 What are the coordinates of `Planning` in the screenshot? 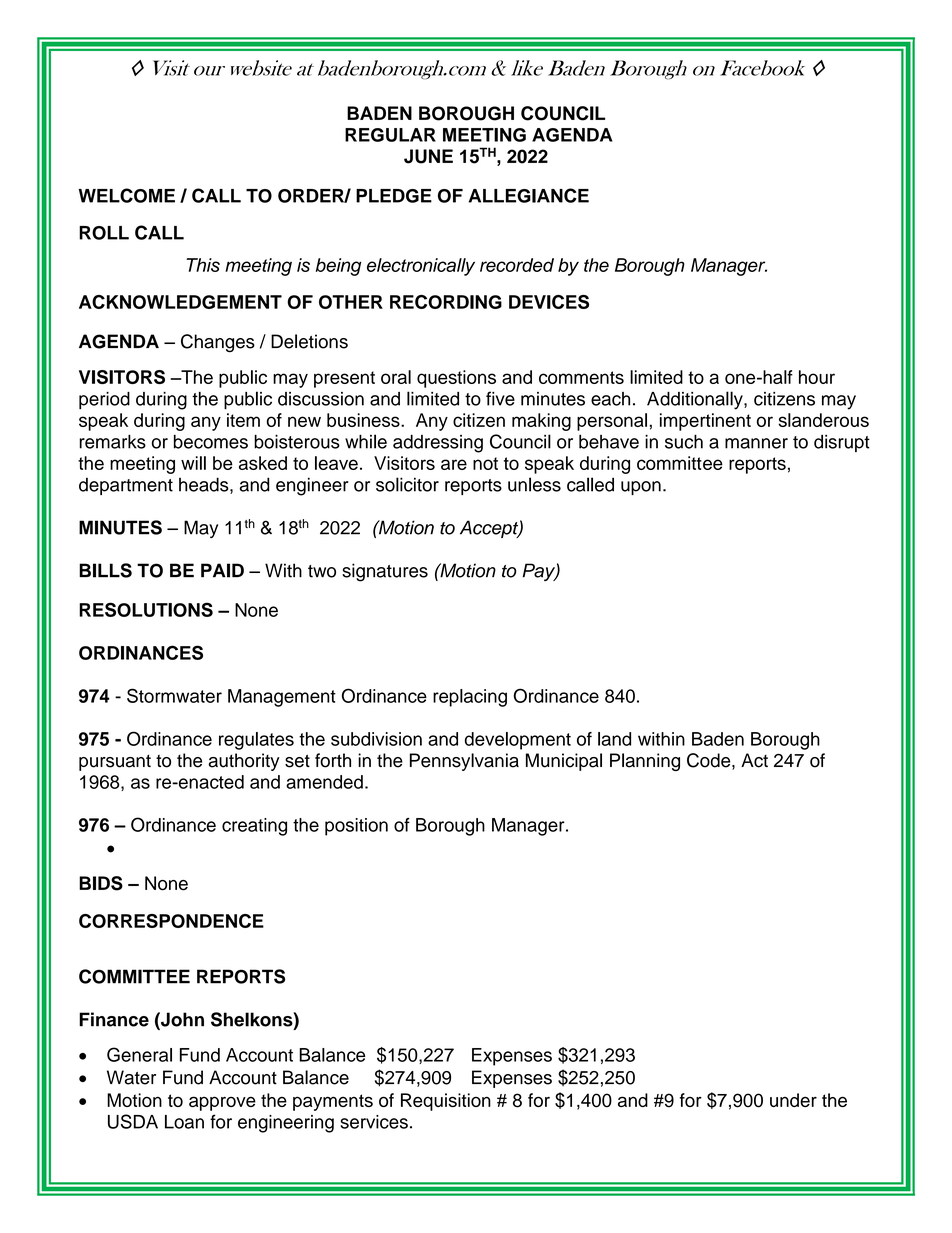 It's located at (645, 762).
